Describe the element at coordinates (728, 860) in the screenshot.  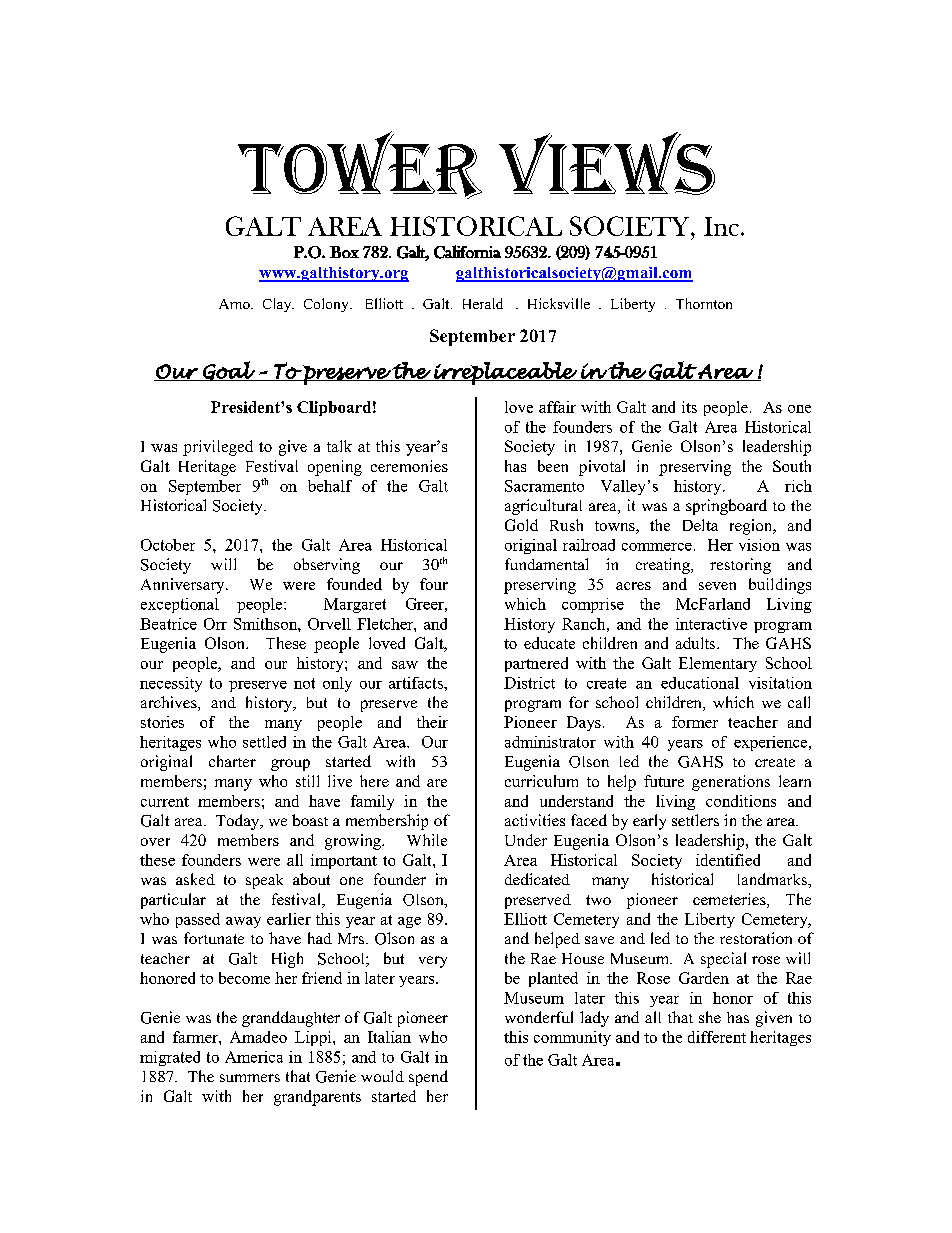
I see `identified` at that location.
